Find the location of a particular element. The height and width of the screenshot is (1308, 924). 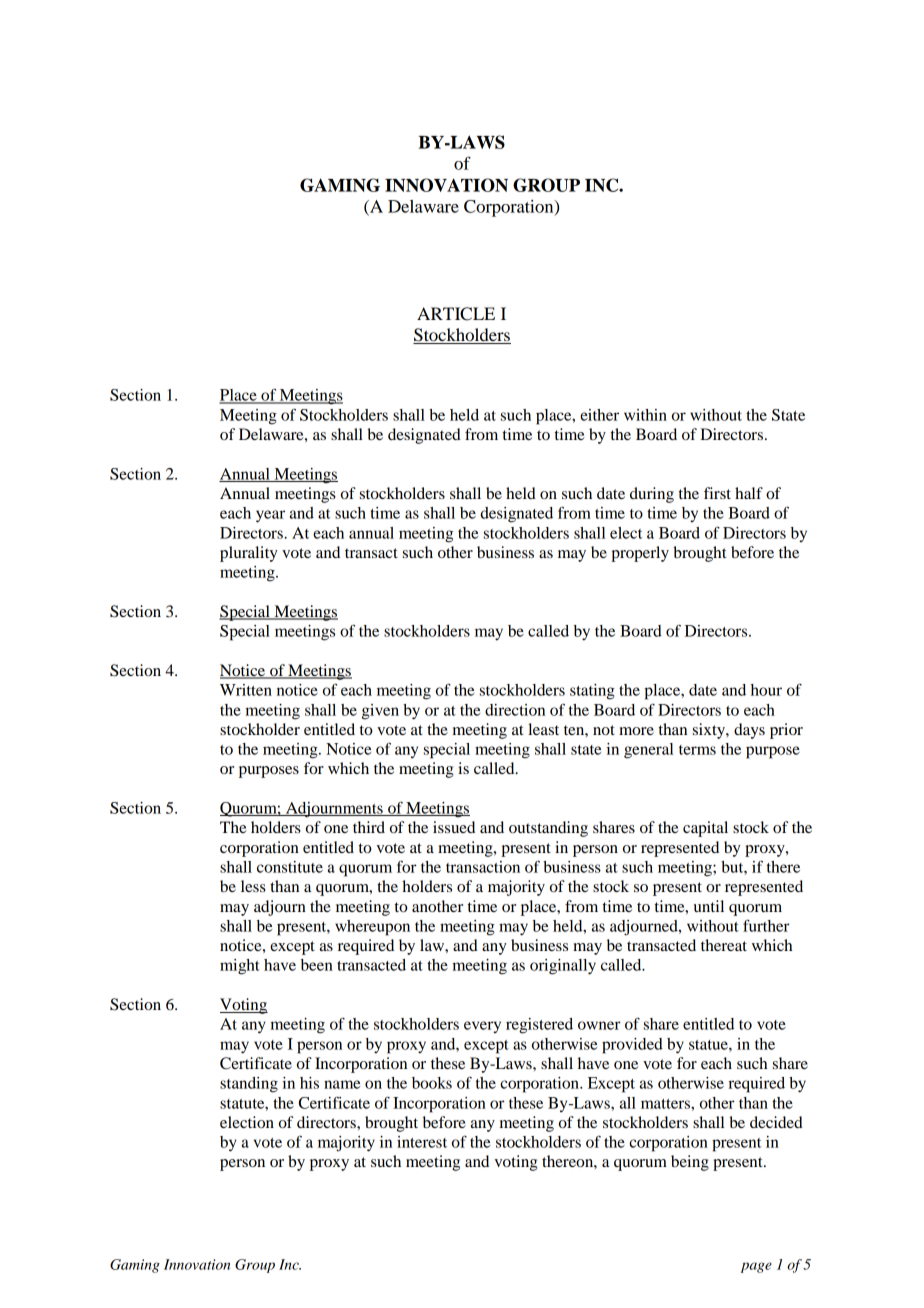

capital is located at coordinates (705, 829).
